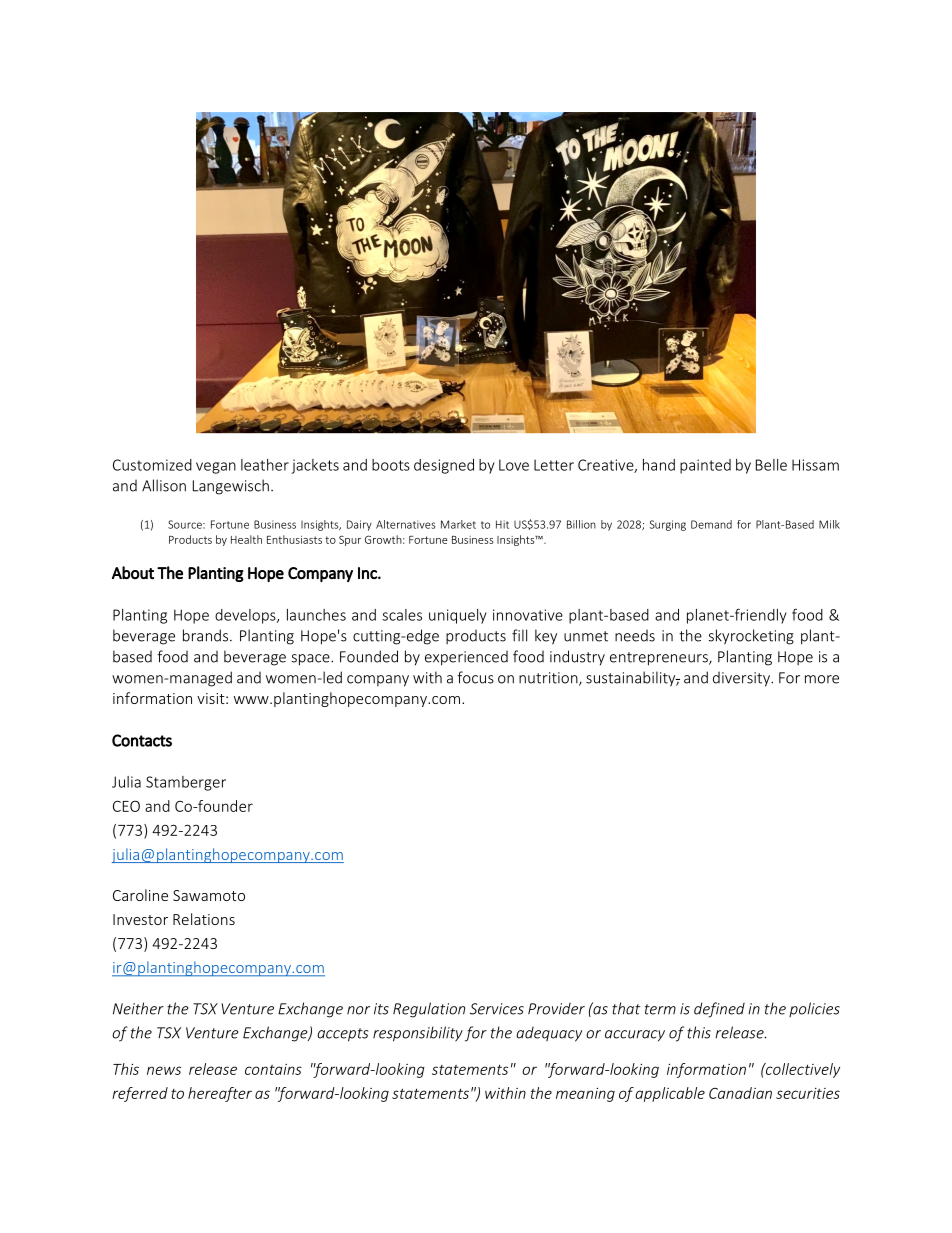 This screenshot has height=1233, width=952. What do you see at coordinates (444, 466) in the screenshot?
I see `designed` at bounding box center [444, 466].
